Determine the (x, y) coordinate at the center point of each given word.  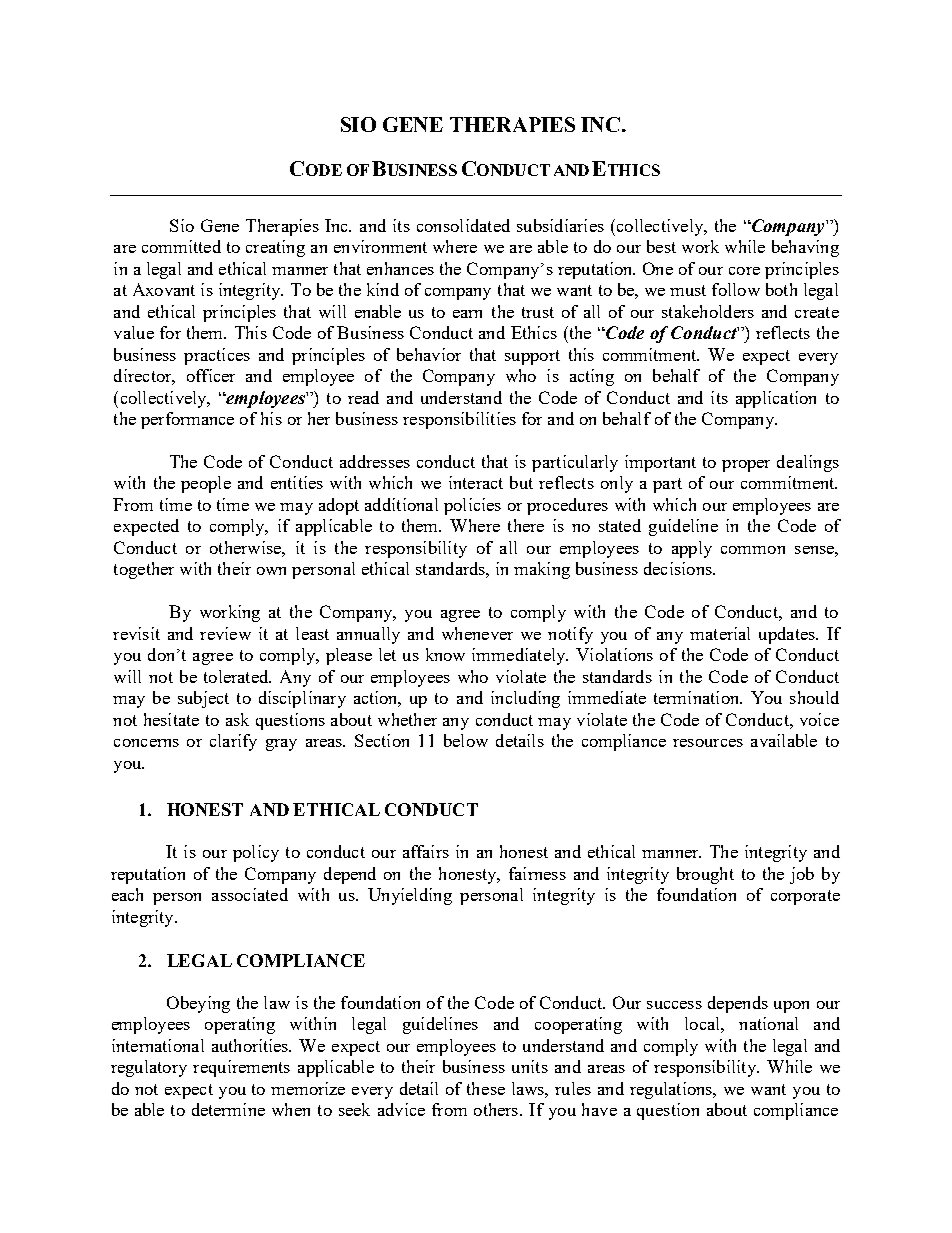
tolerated (237, 676)
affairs (426, 851)
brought (705, 875)
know (445, 654)
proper (746, 466)
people (206, 484)
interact (476, 482)
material (720, 633)
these (486, 1088)
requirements (241, 1068)
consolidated (463, 225)
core (744, 271)
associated (250, 894)
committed (181, 246)
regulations (672, 1090)
